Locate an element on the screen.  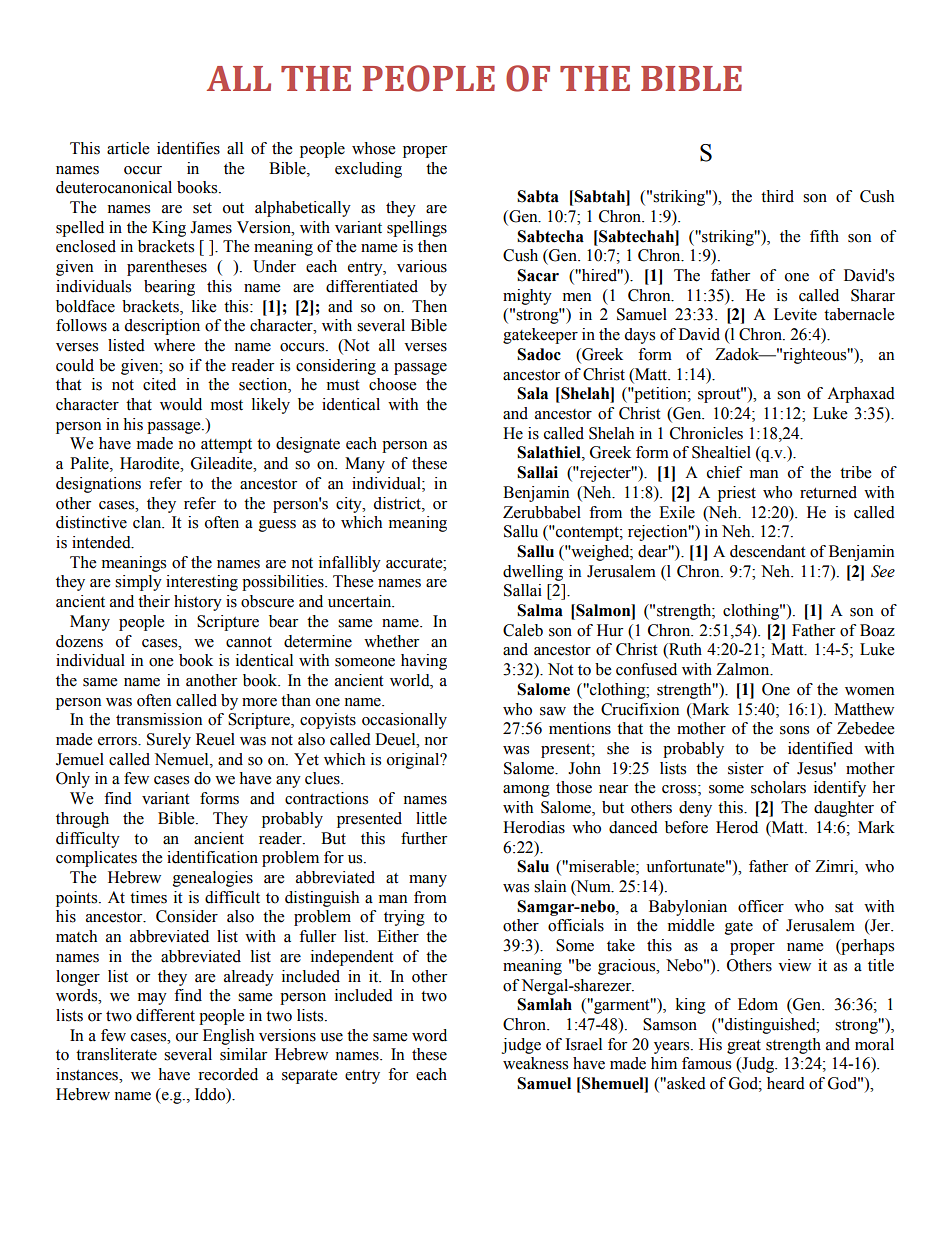
their is located at coordinates (154, 601).
